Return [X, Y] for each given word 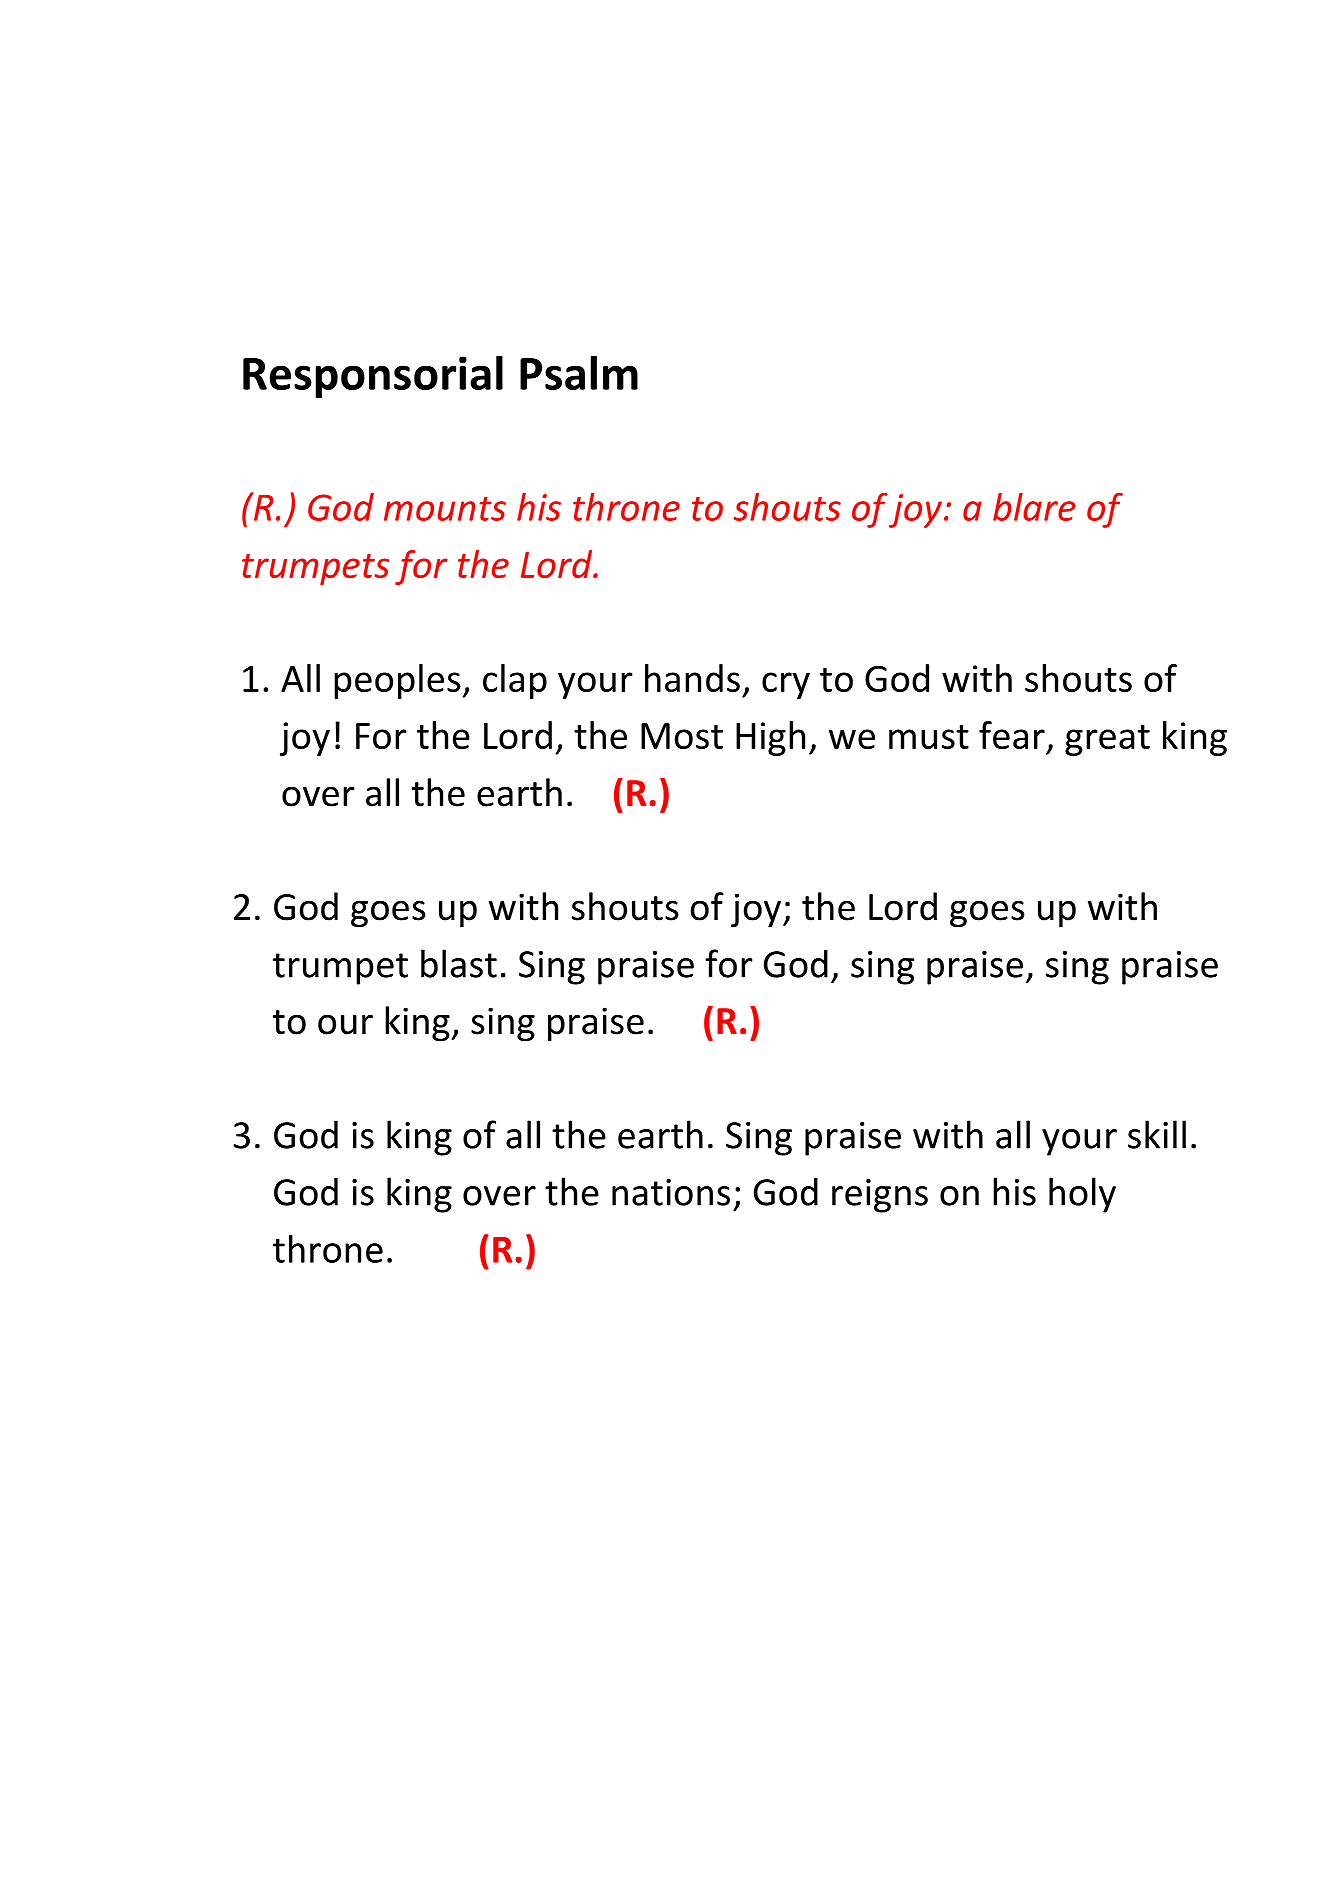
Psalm [579, 372]
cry [786, 685]
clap [515, 681]
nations [671, 1192]
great [1107, 740]
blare [1034, 507]
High [770, 738]
